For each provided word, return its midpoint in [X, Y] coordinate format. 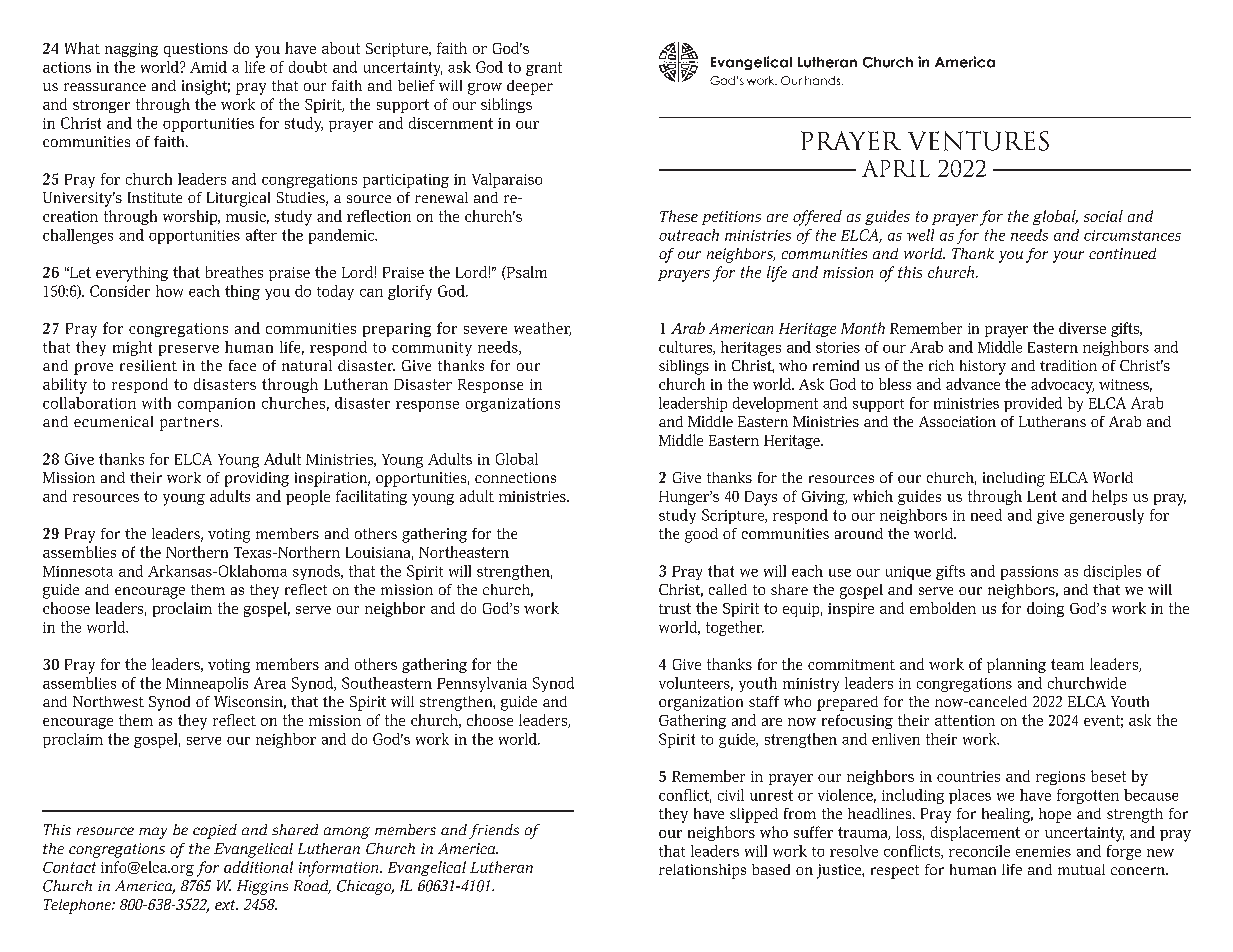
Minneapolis [207, 684]
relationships [702, 871]
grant [544, 69]
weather [542, 329]
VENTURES [978, 141]
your [1068, 257]
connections [515, 477]
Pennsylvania [482, 684]
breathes [234, 272]
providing [257, 479]
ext [226, 905]
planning [1016, 665]
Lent [1042, 496]
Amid [208, 67]
